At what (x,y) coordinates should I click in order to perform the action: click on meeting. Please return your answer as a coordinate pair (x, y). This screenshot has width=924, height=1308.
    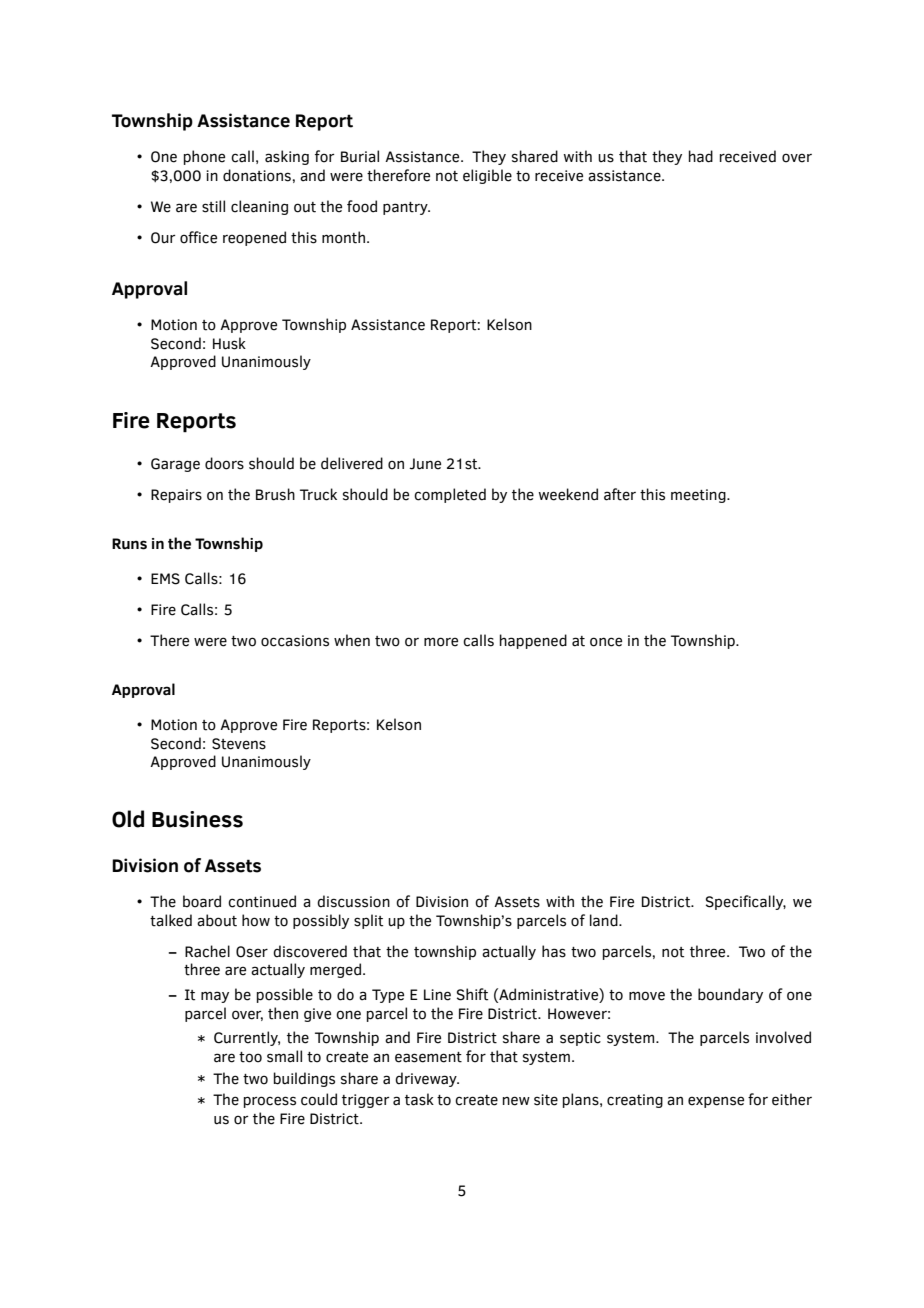
    Looking at the image, I should click on (699, 496).
